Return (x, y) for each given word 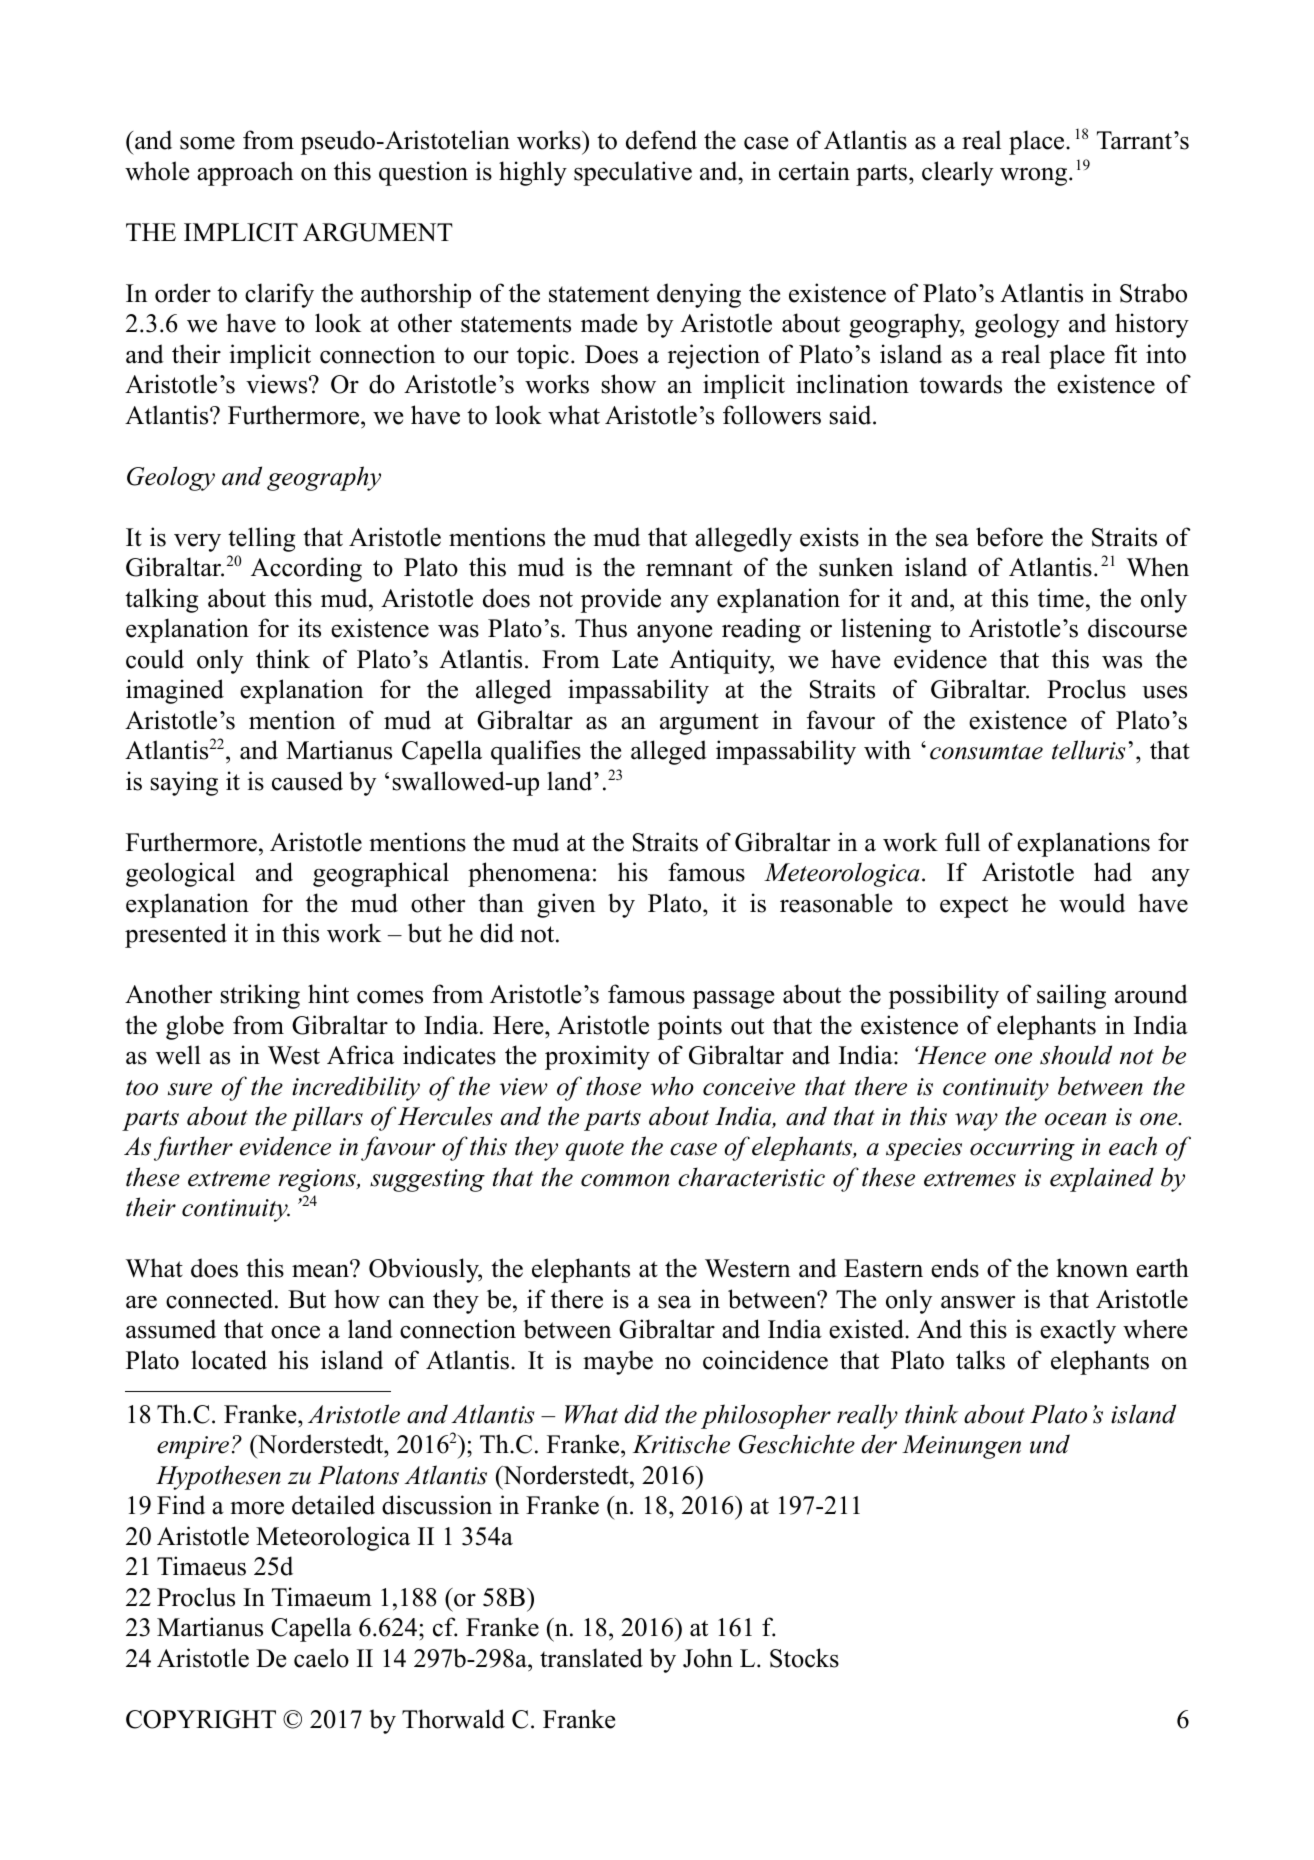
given (566, 905)
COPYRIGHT (201, 1719)
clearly (957, 173)
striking (260, 996)
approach (245, 173)
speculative (633, 173)
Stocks (804, 1658)
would (1092, 903)
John (708, 1658)
